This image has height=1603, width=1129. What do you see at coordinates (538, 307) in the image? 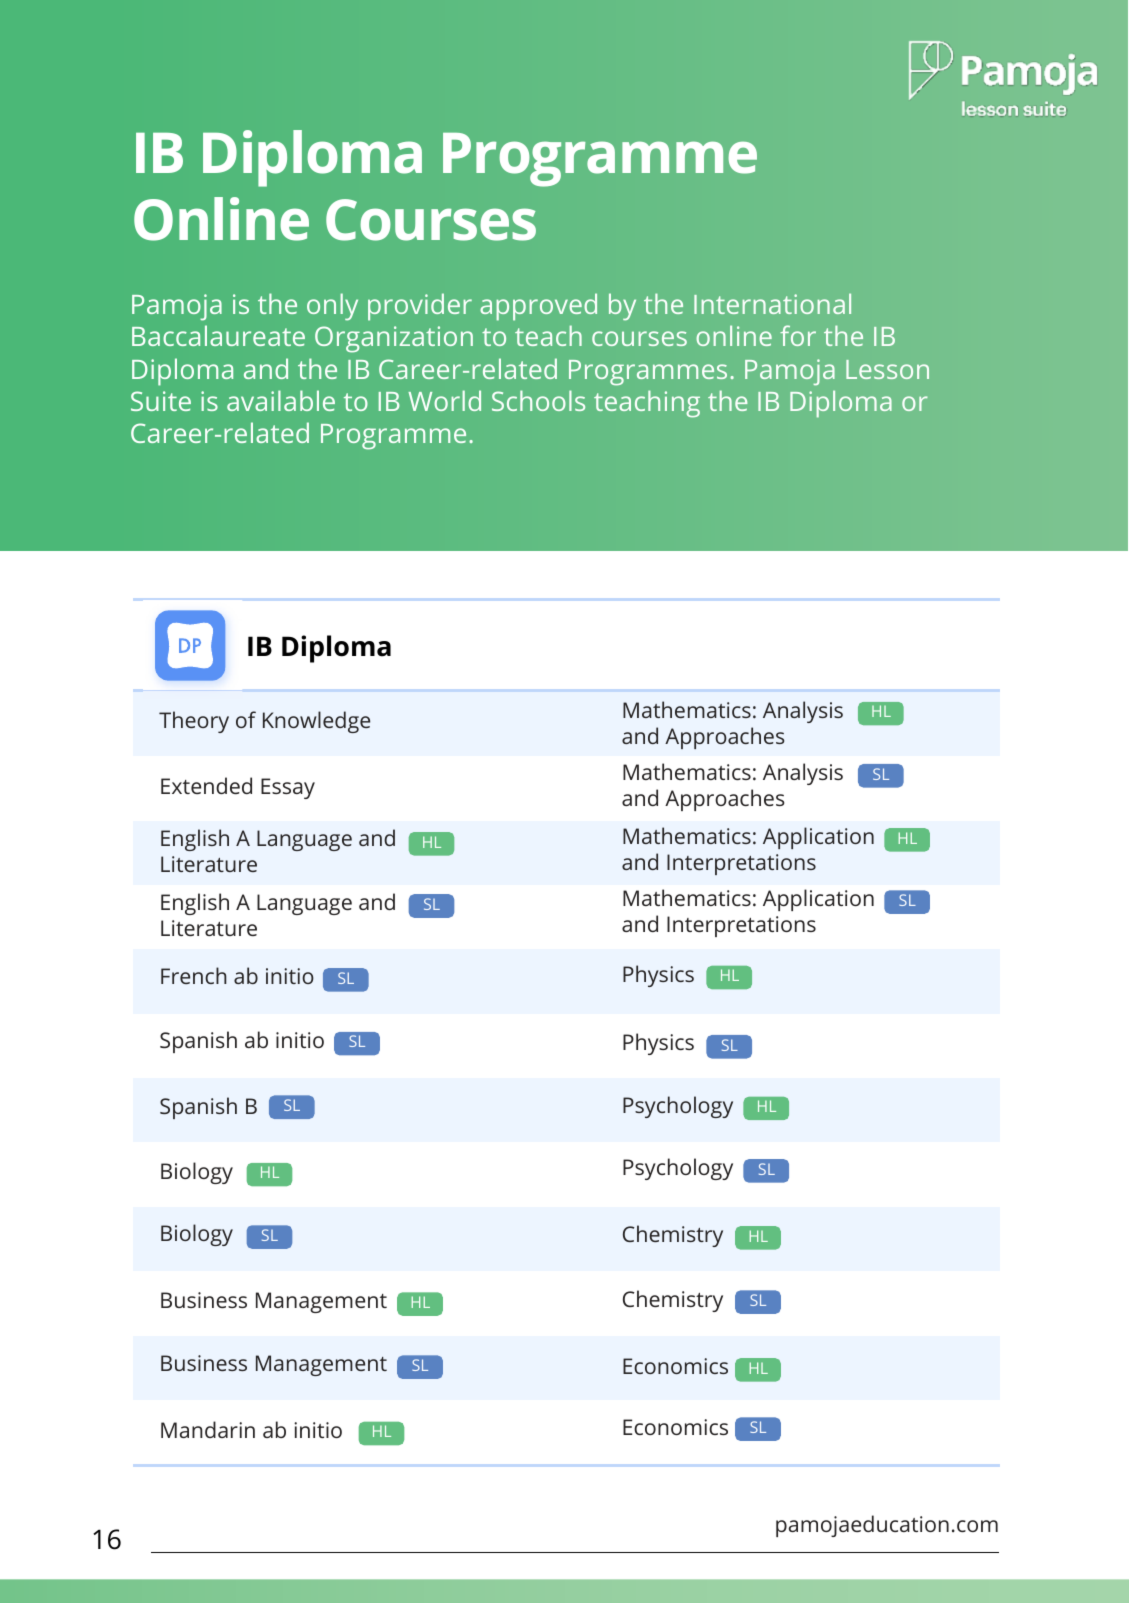
I see `approved` at bounding box center [538, 307].
